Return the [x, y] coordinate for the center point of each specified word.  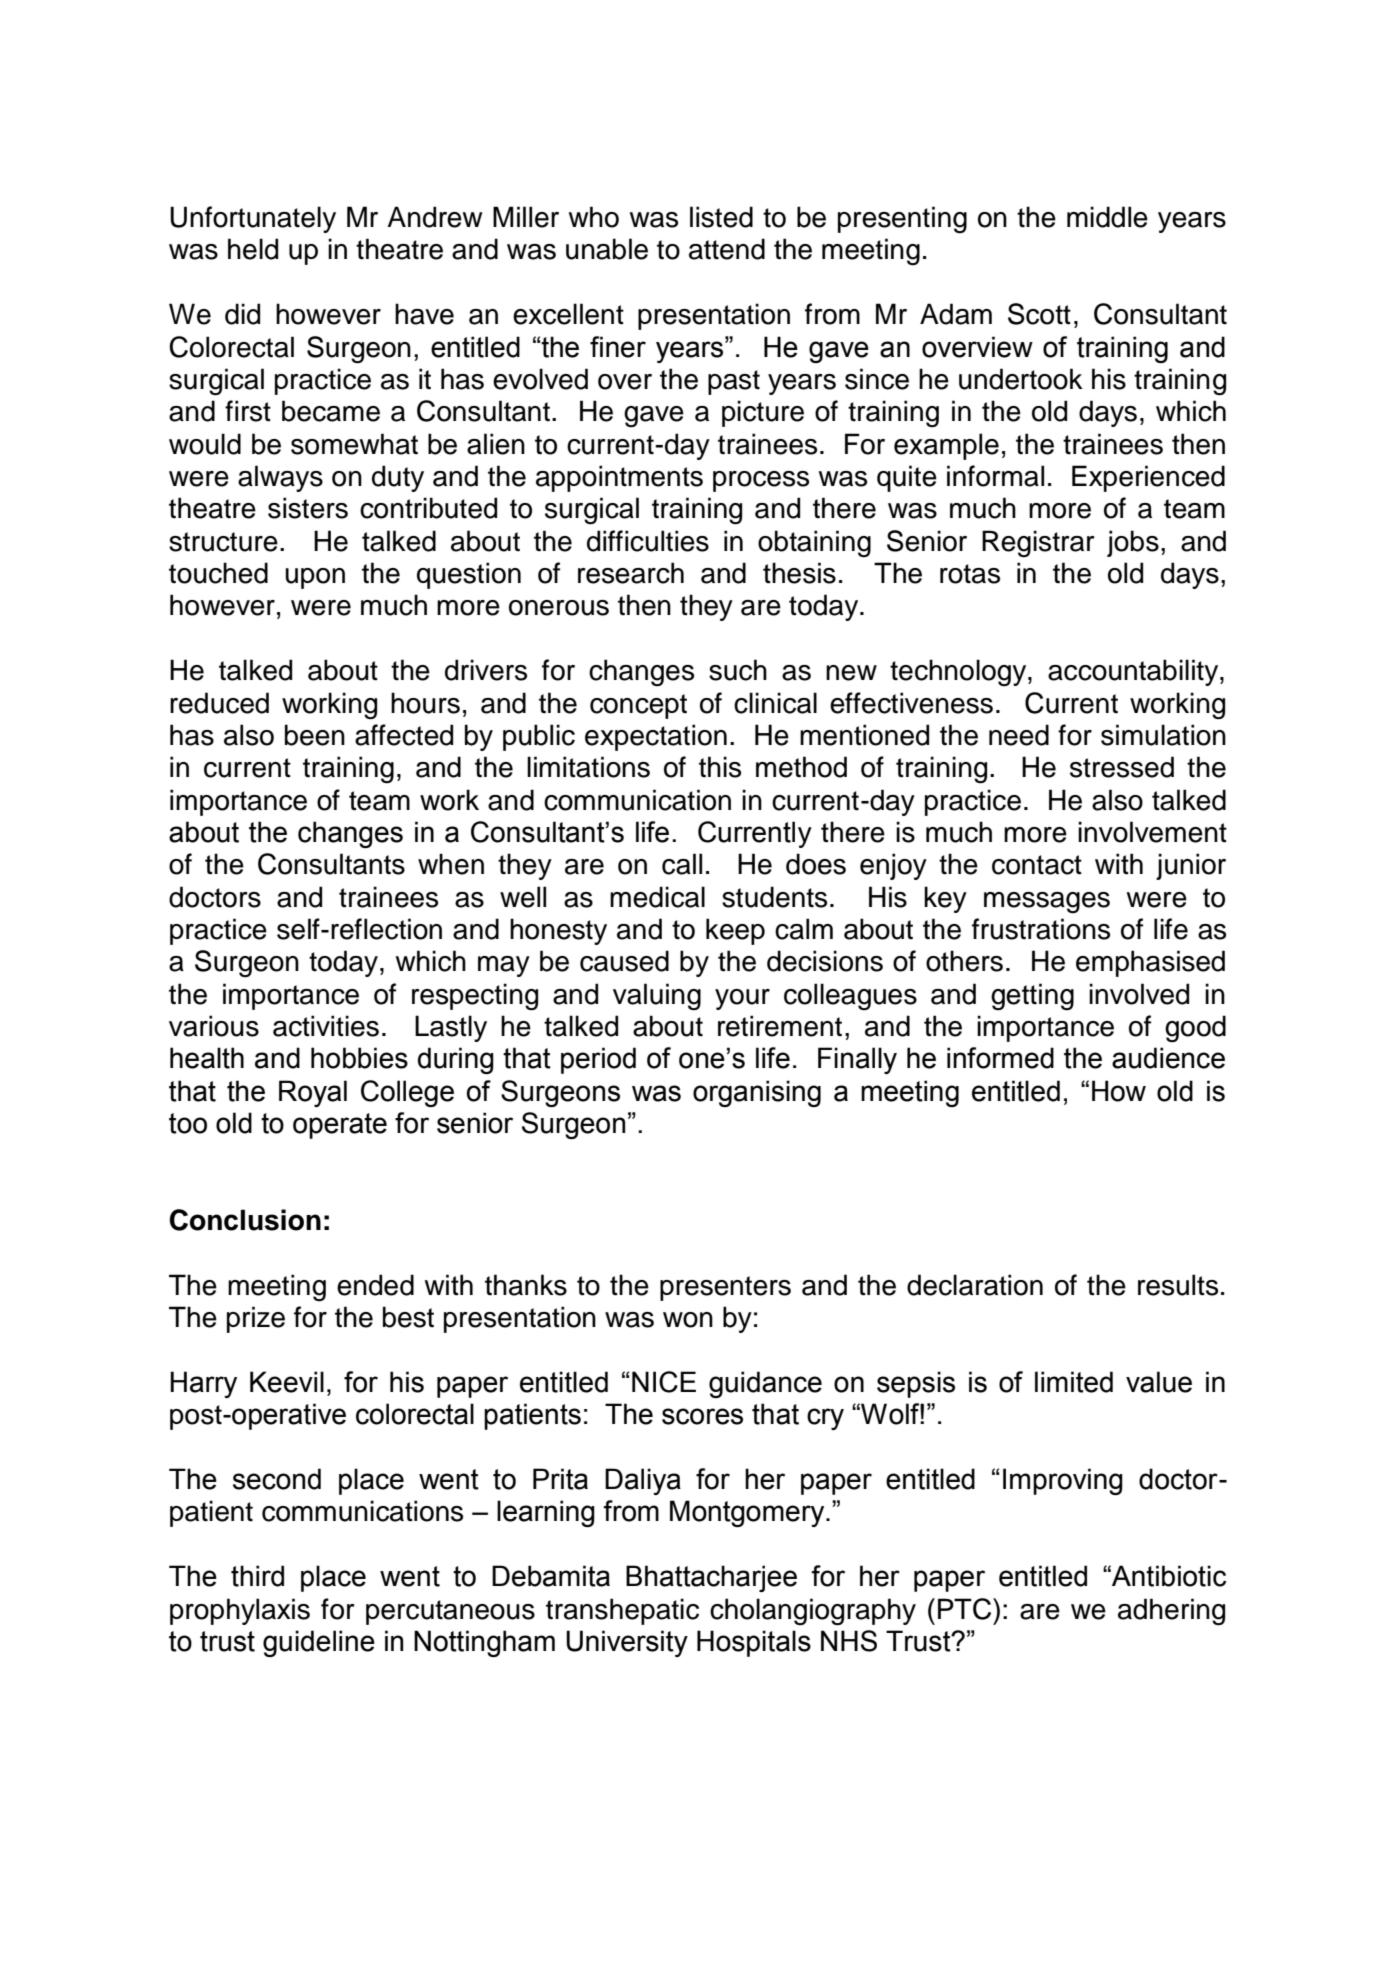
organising [757, 1093]
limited [1074, 1382]
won [688, 1320]
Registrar [1038, 544]
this [720, 767]
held [253, 249]
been [315, 735]
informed [1000, 1058]
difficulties [648, 541]
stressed [1122, 767]
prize [256, 1319]
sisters [308, 508]
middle [1107, 217]
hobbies [359, 1058]
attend [727, 249]
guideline [319, 1643]
